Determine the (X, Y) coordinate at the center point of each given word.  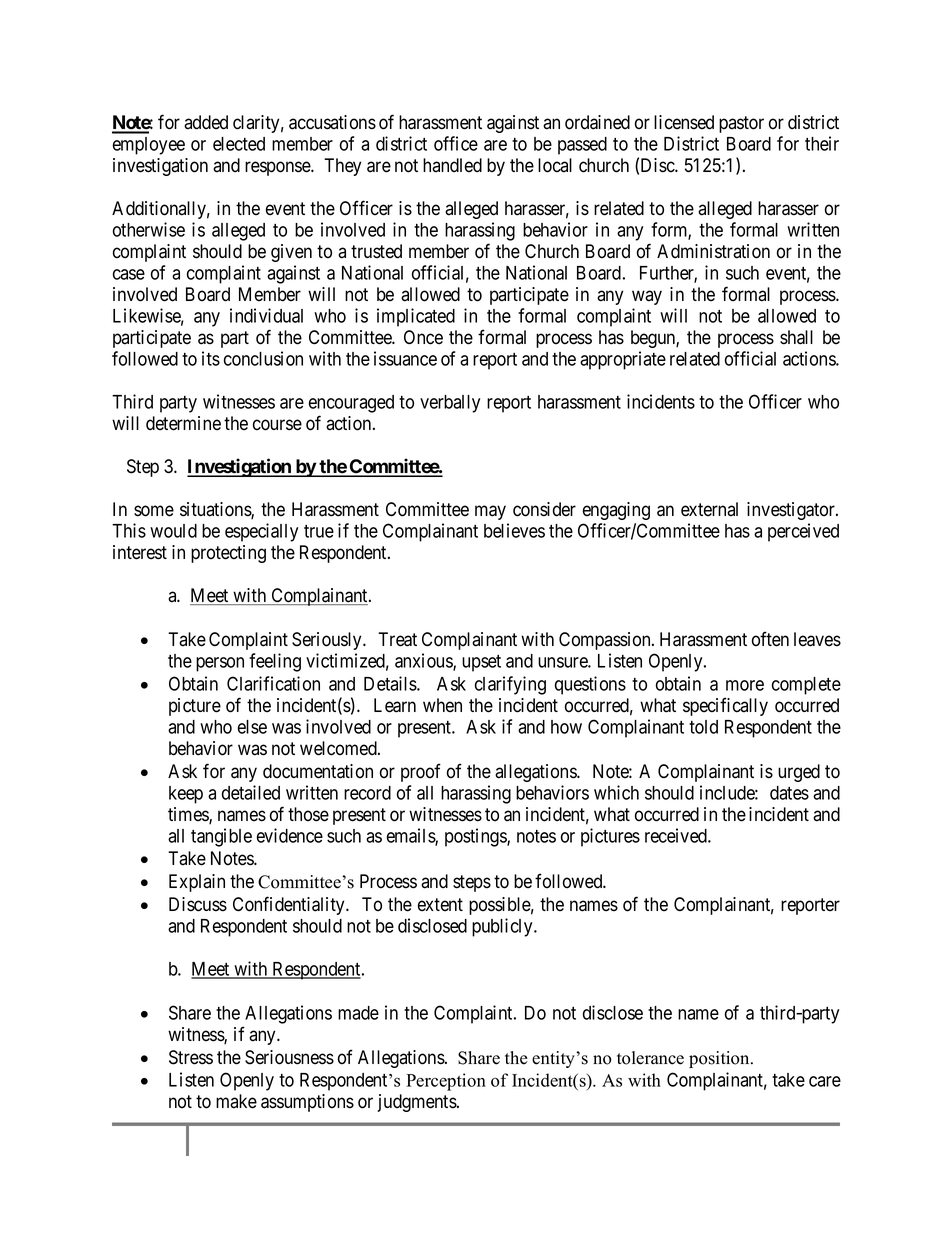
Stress (191, 1057)
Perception (446, 1082)
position (720, 1059)
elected (239, 144)
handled (452, 165)
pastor (741, 124)
